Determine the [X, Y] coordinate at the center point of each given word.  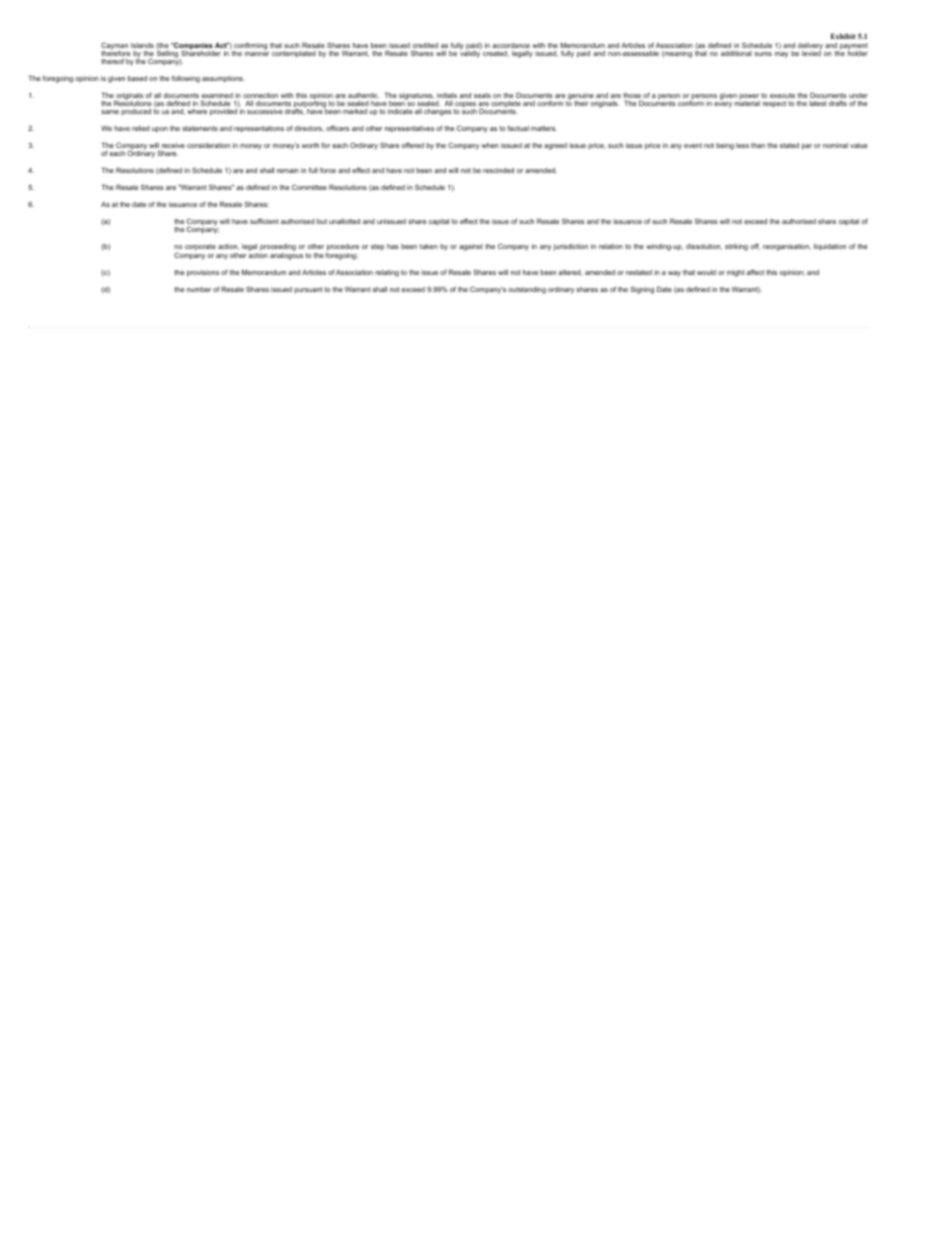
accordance [511, 45]
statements [200, 128]
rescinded [498, 170]
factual [518, 128]
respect [774, 104]
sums [763, 54]
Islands [142, 45]
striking [736, 247]
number [199, 289]
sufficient [264, 221]
